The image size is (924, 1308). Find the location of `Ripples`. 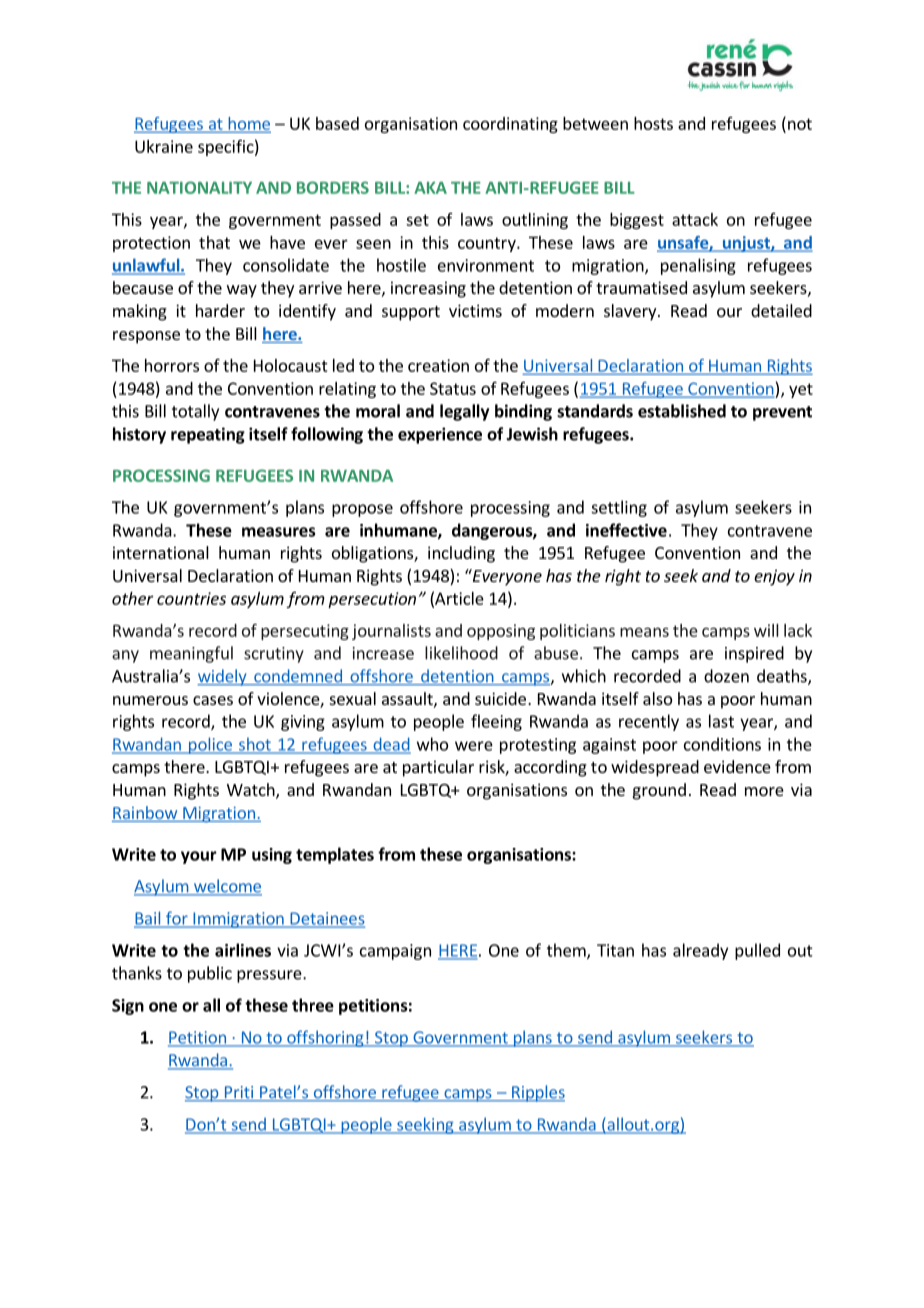

Ripples is located at coordinates (537, 1093).
